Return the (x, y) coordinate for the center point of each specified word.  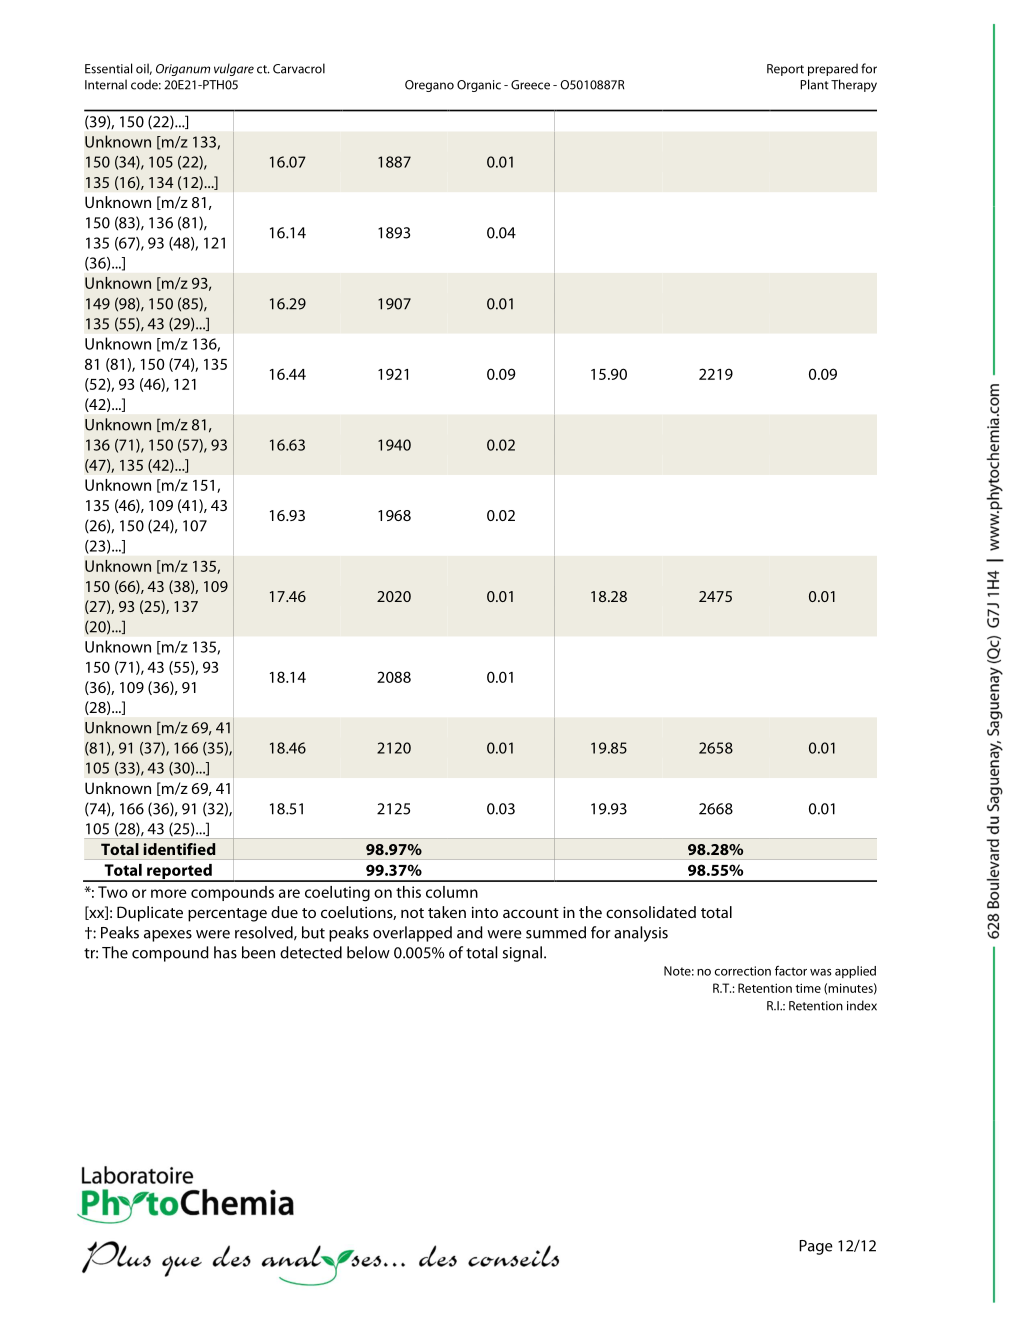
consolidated (651, 912)
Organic (479, 86)
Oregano (429, 86)
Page (816, 1247)
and (470, 932)
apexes (168, 936)
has (225, 952)
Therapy (854, 85)
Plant (814, 84)
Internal (106, 84)
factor (791, 971)
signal (522, 954)
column (452, 892)
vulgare (234, 69)
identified (179, 849)
